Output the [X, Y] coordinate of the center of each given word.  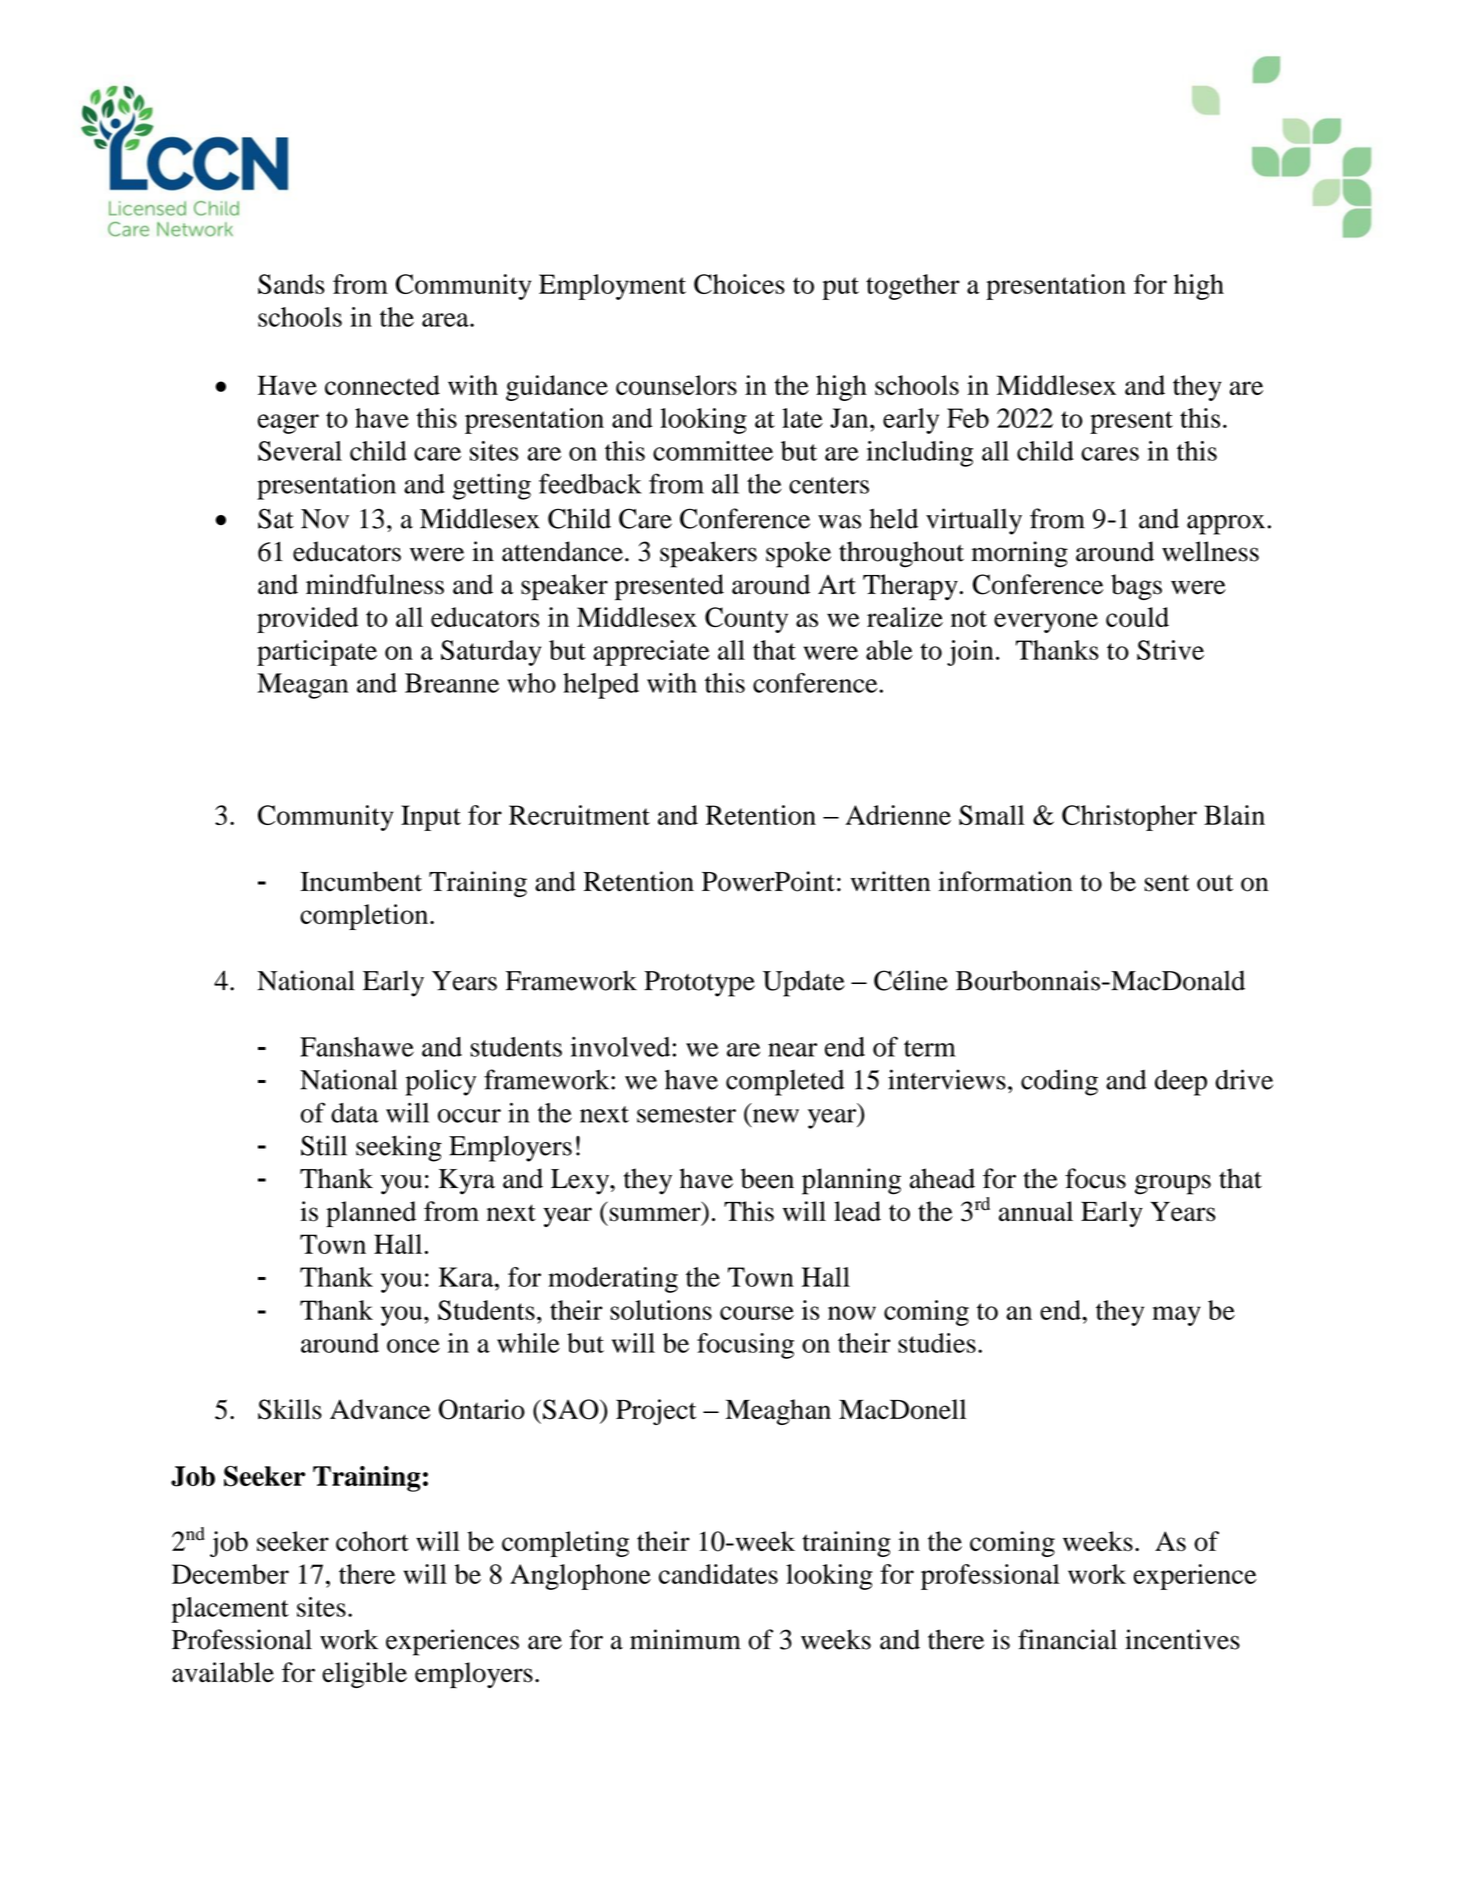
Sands [291, 284]
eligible [364, 1675]
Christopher [1129, 818]
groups [1173, 1184]
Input [431, 818]
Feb [968, 418]
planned [371, 1214]
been [767, 1178]
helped [601, 686]
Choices [739, 284]
